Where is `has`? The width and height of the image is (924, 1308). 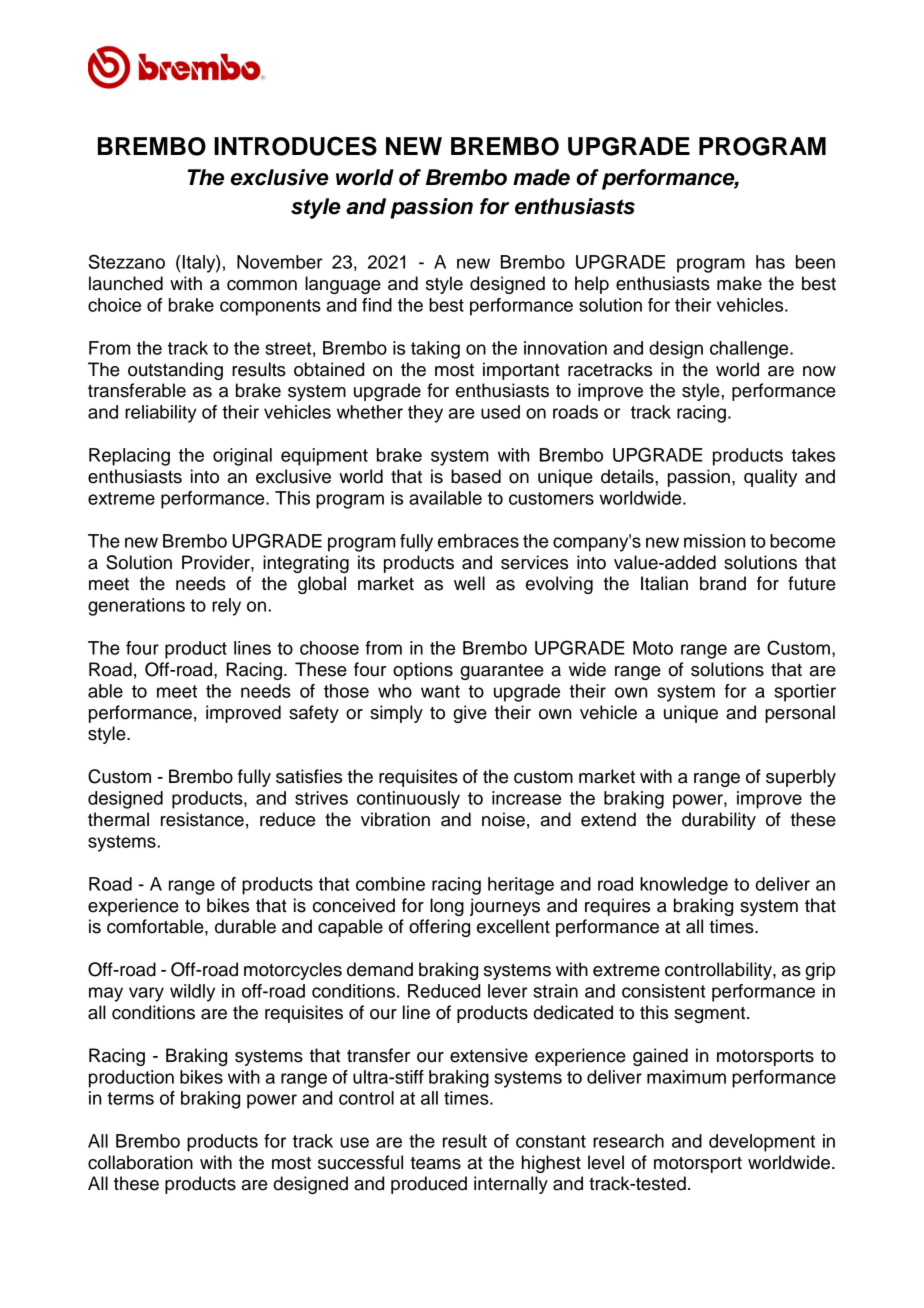 has is located at coordinates (770, 262).
